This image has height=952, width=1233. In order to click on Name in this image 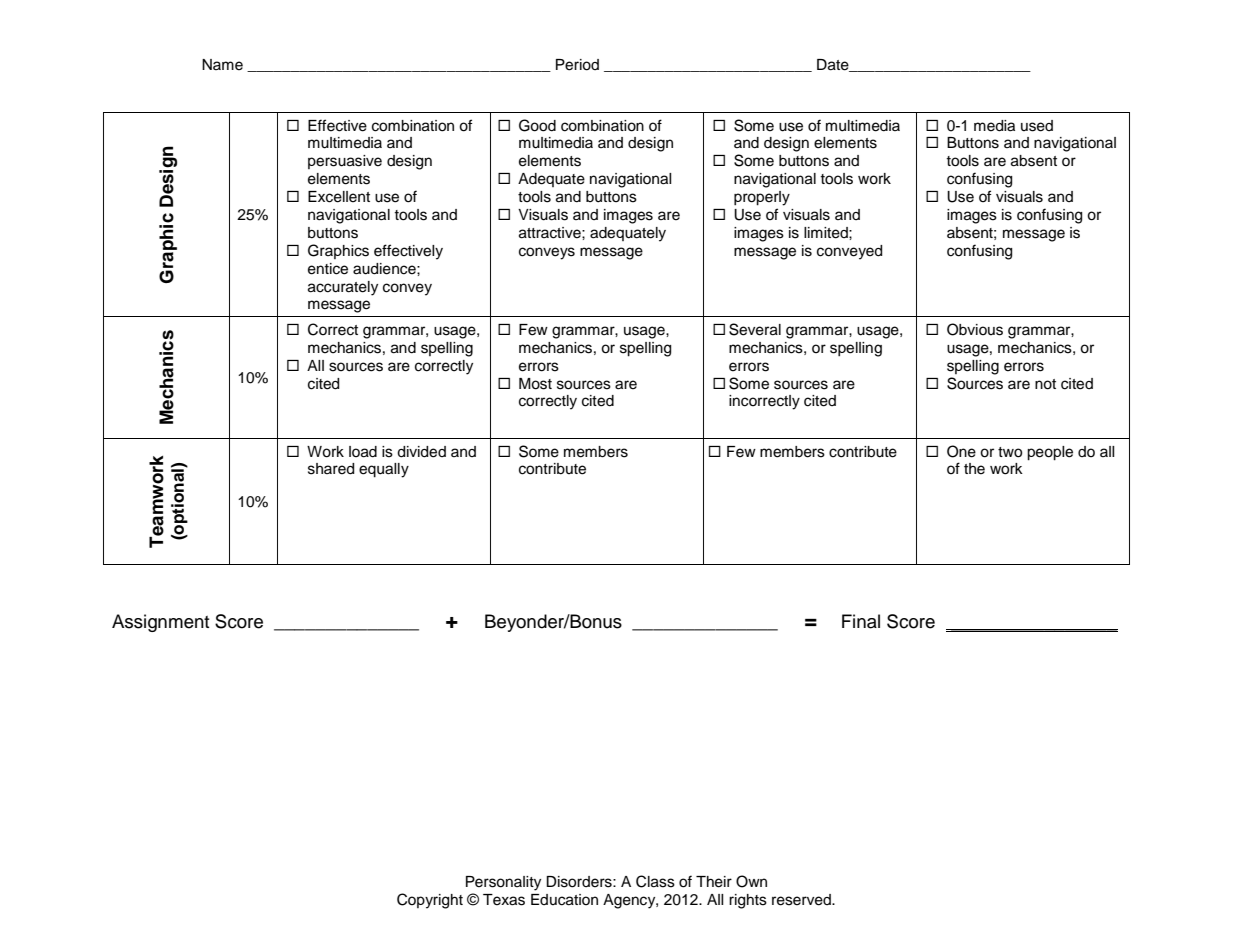, I will do `click(222, 65)`.
